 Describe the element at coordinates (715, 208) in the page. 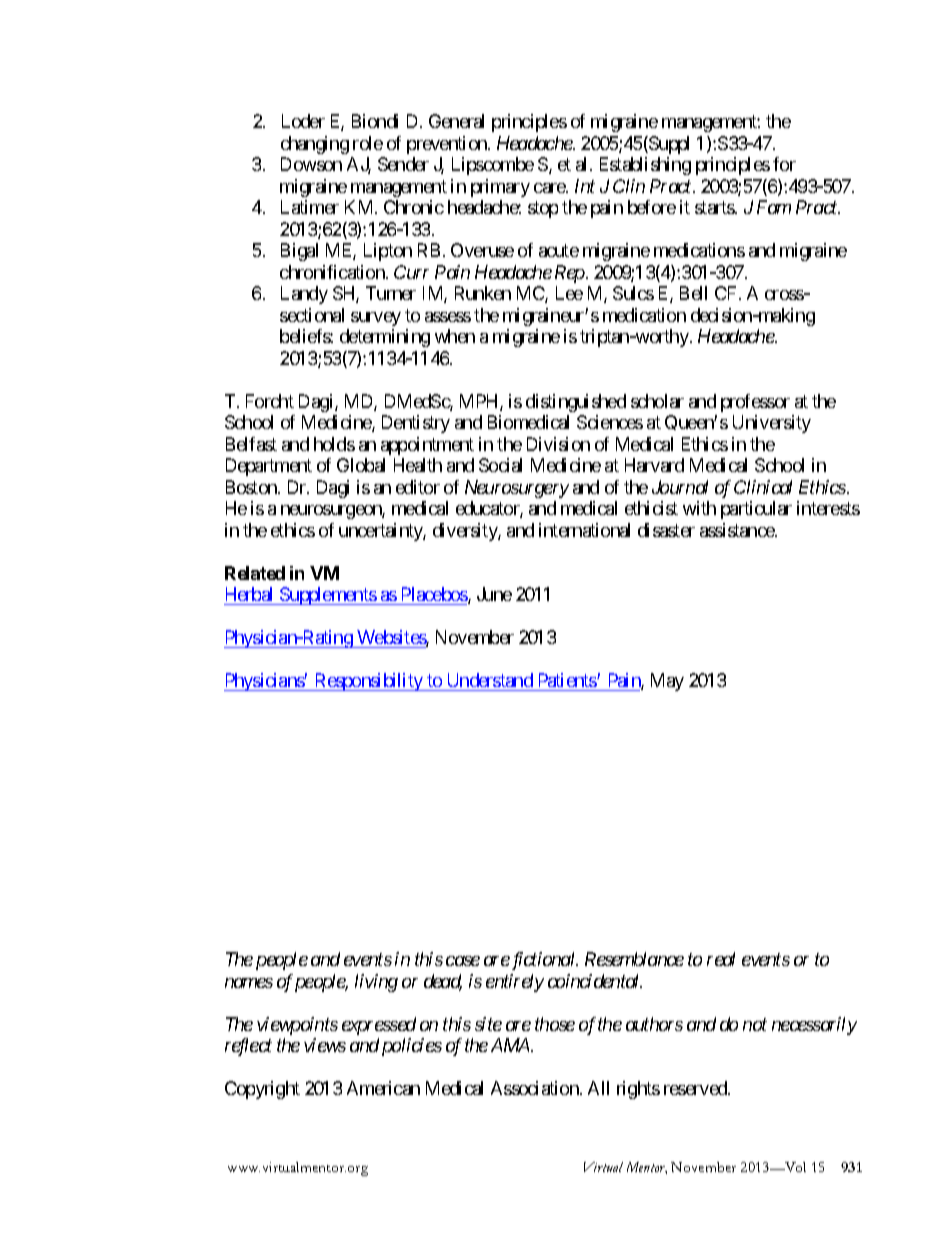

I see `starts` at that location.
